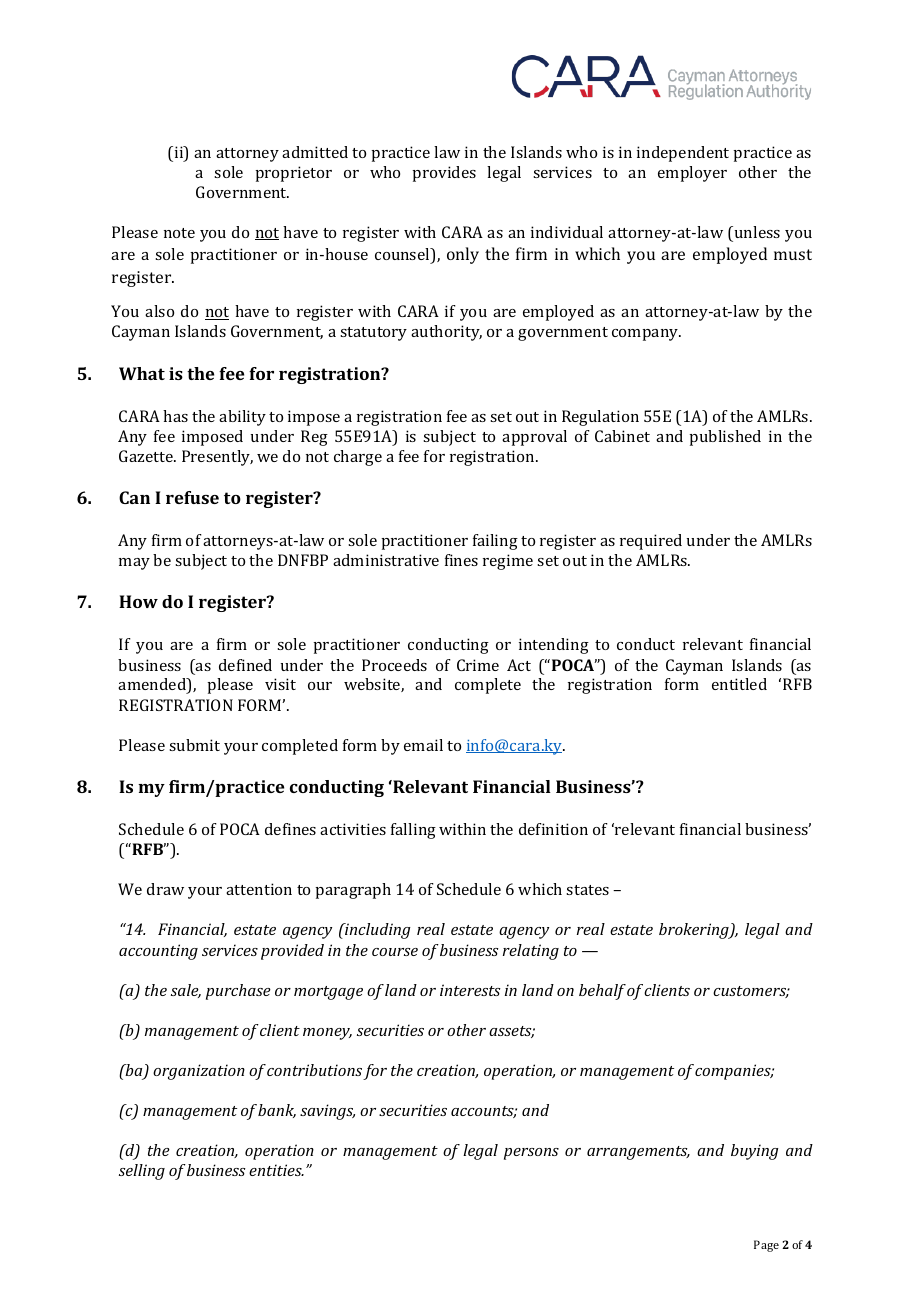 The height and width of the screenshot is (1308, 924). Describe the element at coordinates (692, 174) in the screenshot. I see `employer` at that location.
